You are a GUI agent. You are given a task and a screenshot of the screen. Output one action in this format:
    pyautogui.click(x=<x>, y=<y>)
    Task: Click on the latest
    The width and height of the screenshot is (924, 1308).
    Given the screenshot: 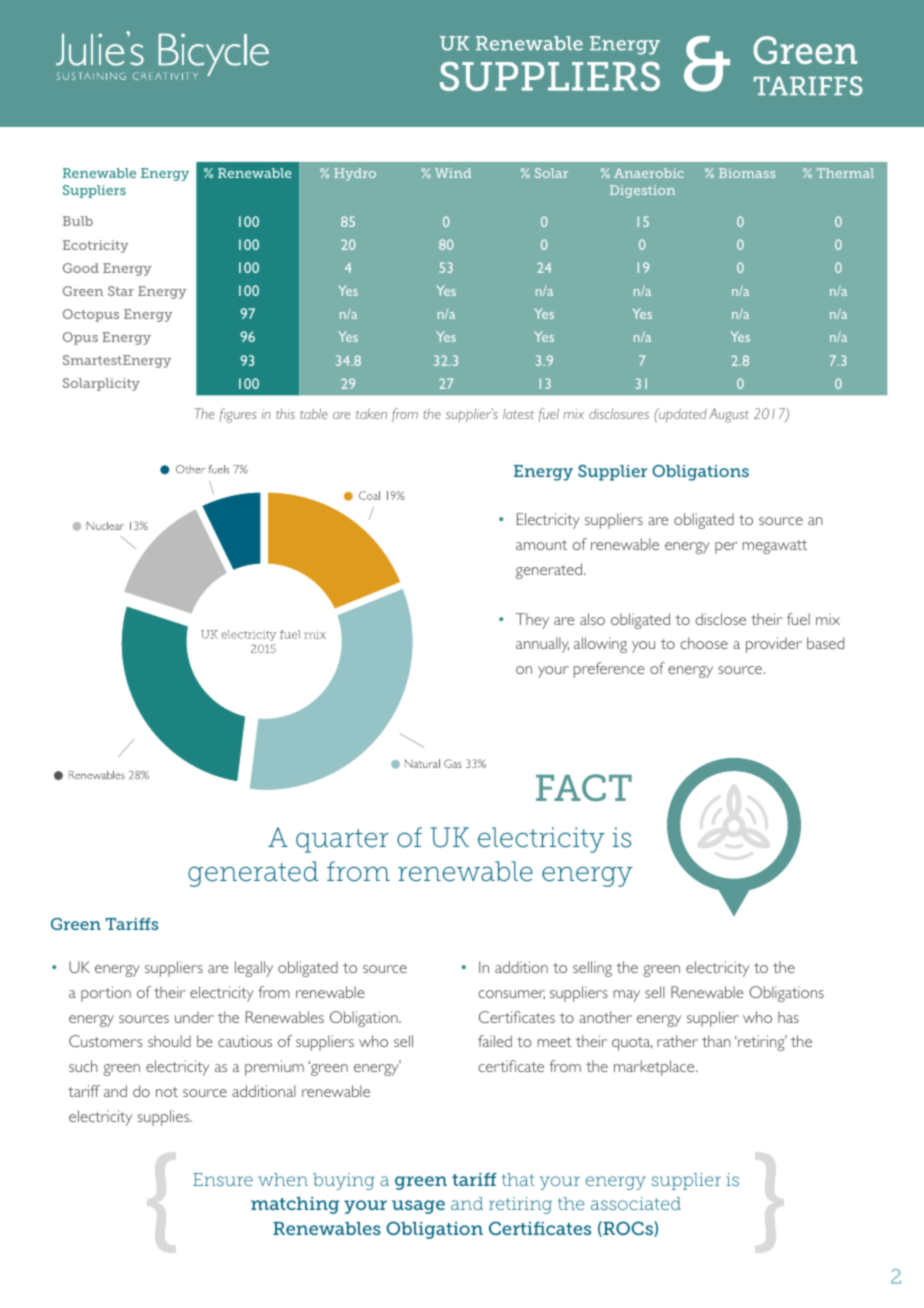 What is the action you would take?
    pyautogui.click(x=518, y=414)
